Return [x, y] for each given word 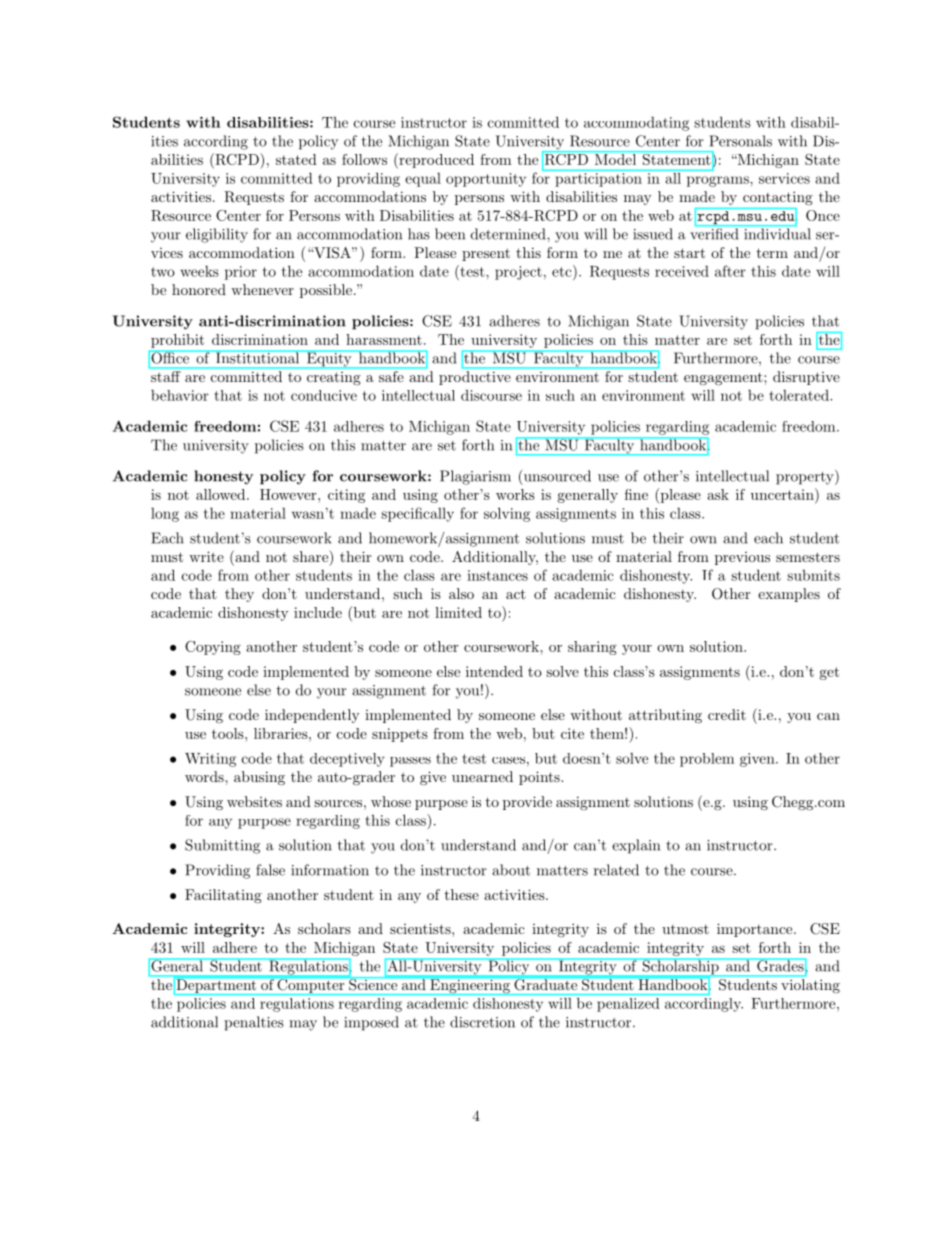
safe [391, 376]
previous [742, 558]
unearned [482, 776]
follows [364, 159]
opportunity [486, 180]
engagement [723, 378]
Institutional [257, 357]
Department [216, 986]
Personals [740, 141]
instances [497, 575]
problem [707, 760]
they [239, 595]
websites [254, 801]
